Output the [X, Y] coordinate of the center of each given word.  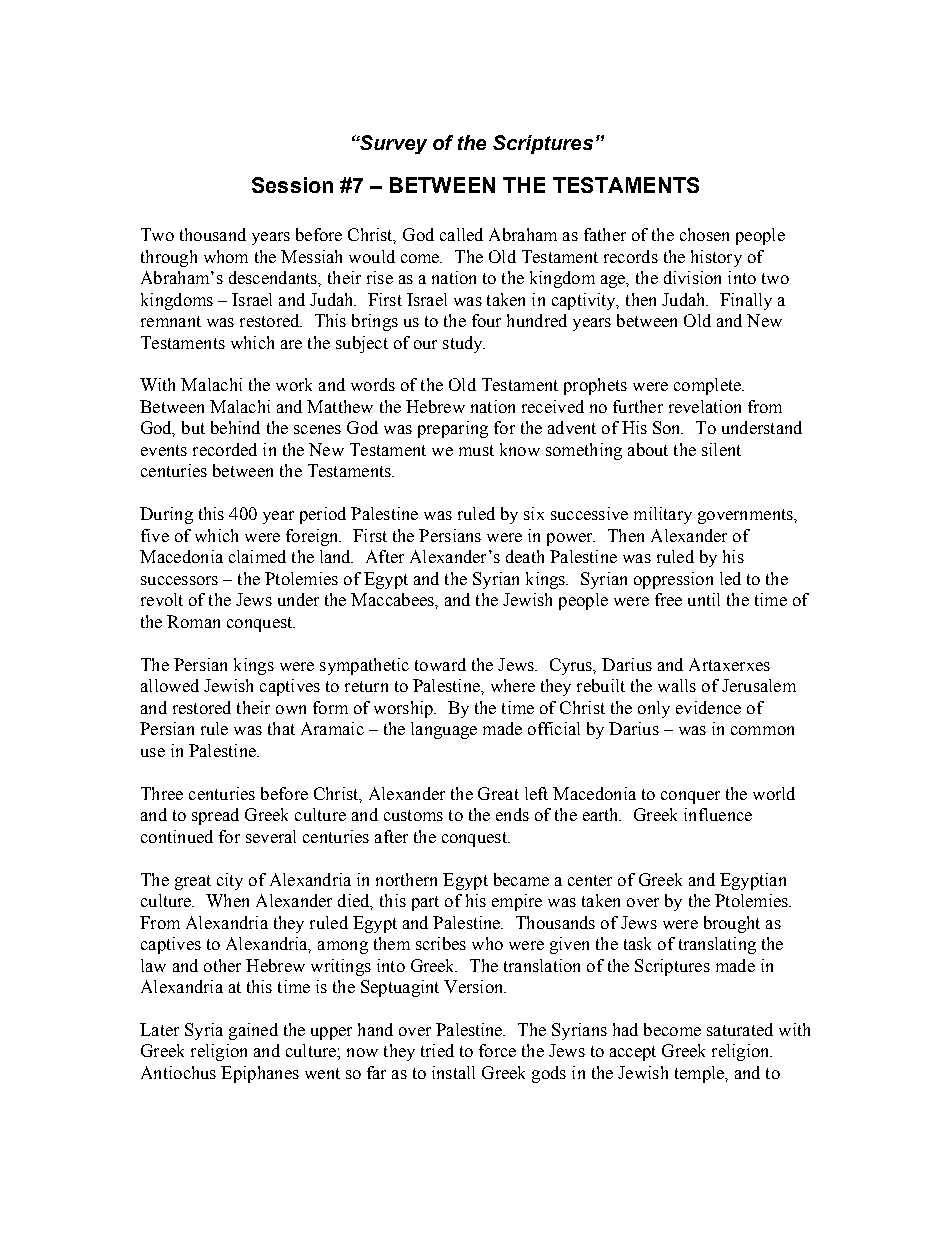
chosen [704, 234]
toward [440, 664]
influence [718, 814]
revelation [705, 406]
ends [512, 814]
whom [226, 256]
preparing [453, 429]
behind [235, 427]
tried [437, 1050]
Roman [193, 621]
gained [253, 1031]
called [461, 234]
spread [215, 816]
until [704, 599]
